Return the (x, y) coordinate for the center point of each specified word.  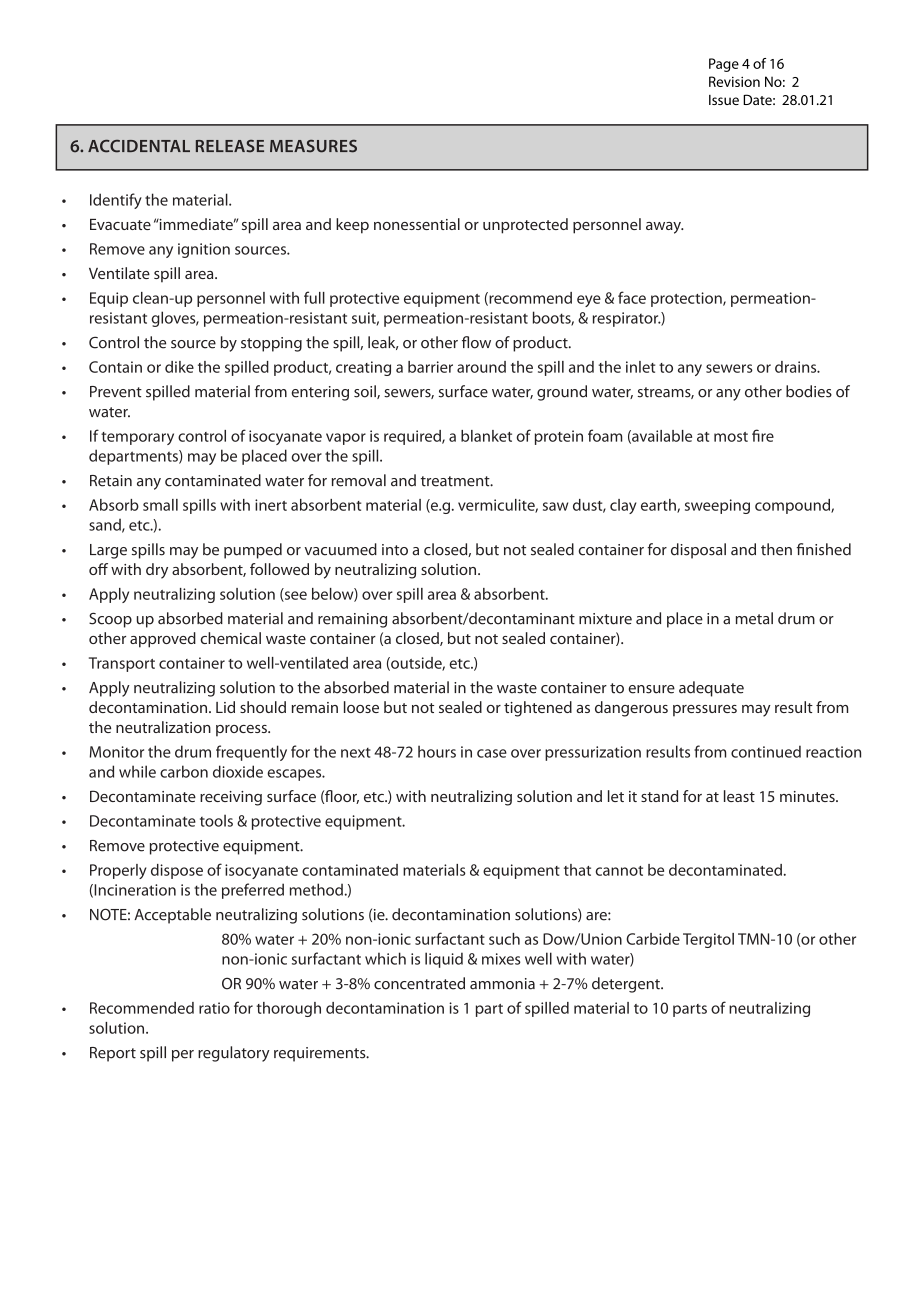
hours (437, 751)
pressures (705, 711)
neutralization (163, 727)
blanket (486, 436)
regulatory (234, 1054)
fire (763, 435)
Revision (734, 81)
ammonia (502, 984)
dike (179, 367)
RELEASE (230, 146)
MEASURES (313, 146)
